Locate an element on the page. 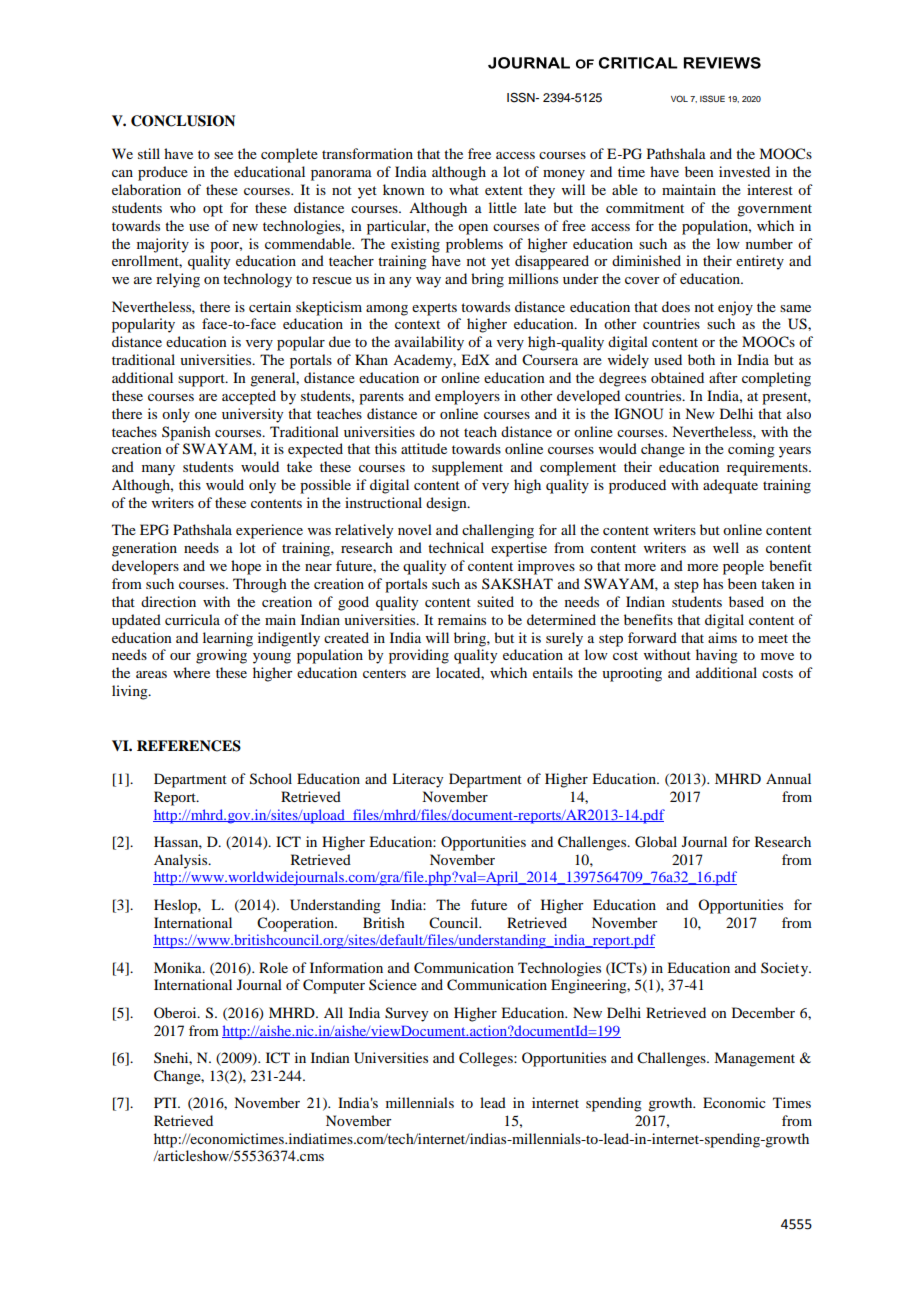 The width and height of the image is (924, 1308). ISSUE is located at coordinates (712, 98).
